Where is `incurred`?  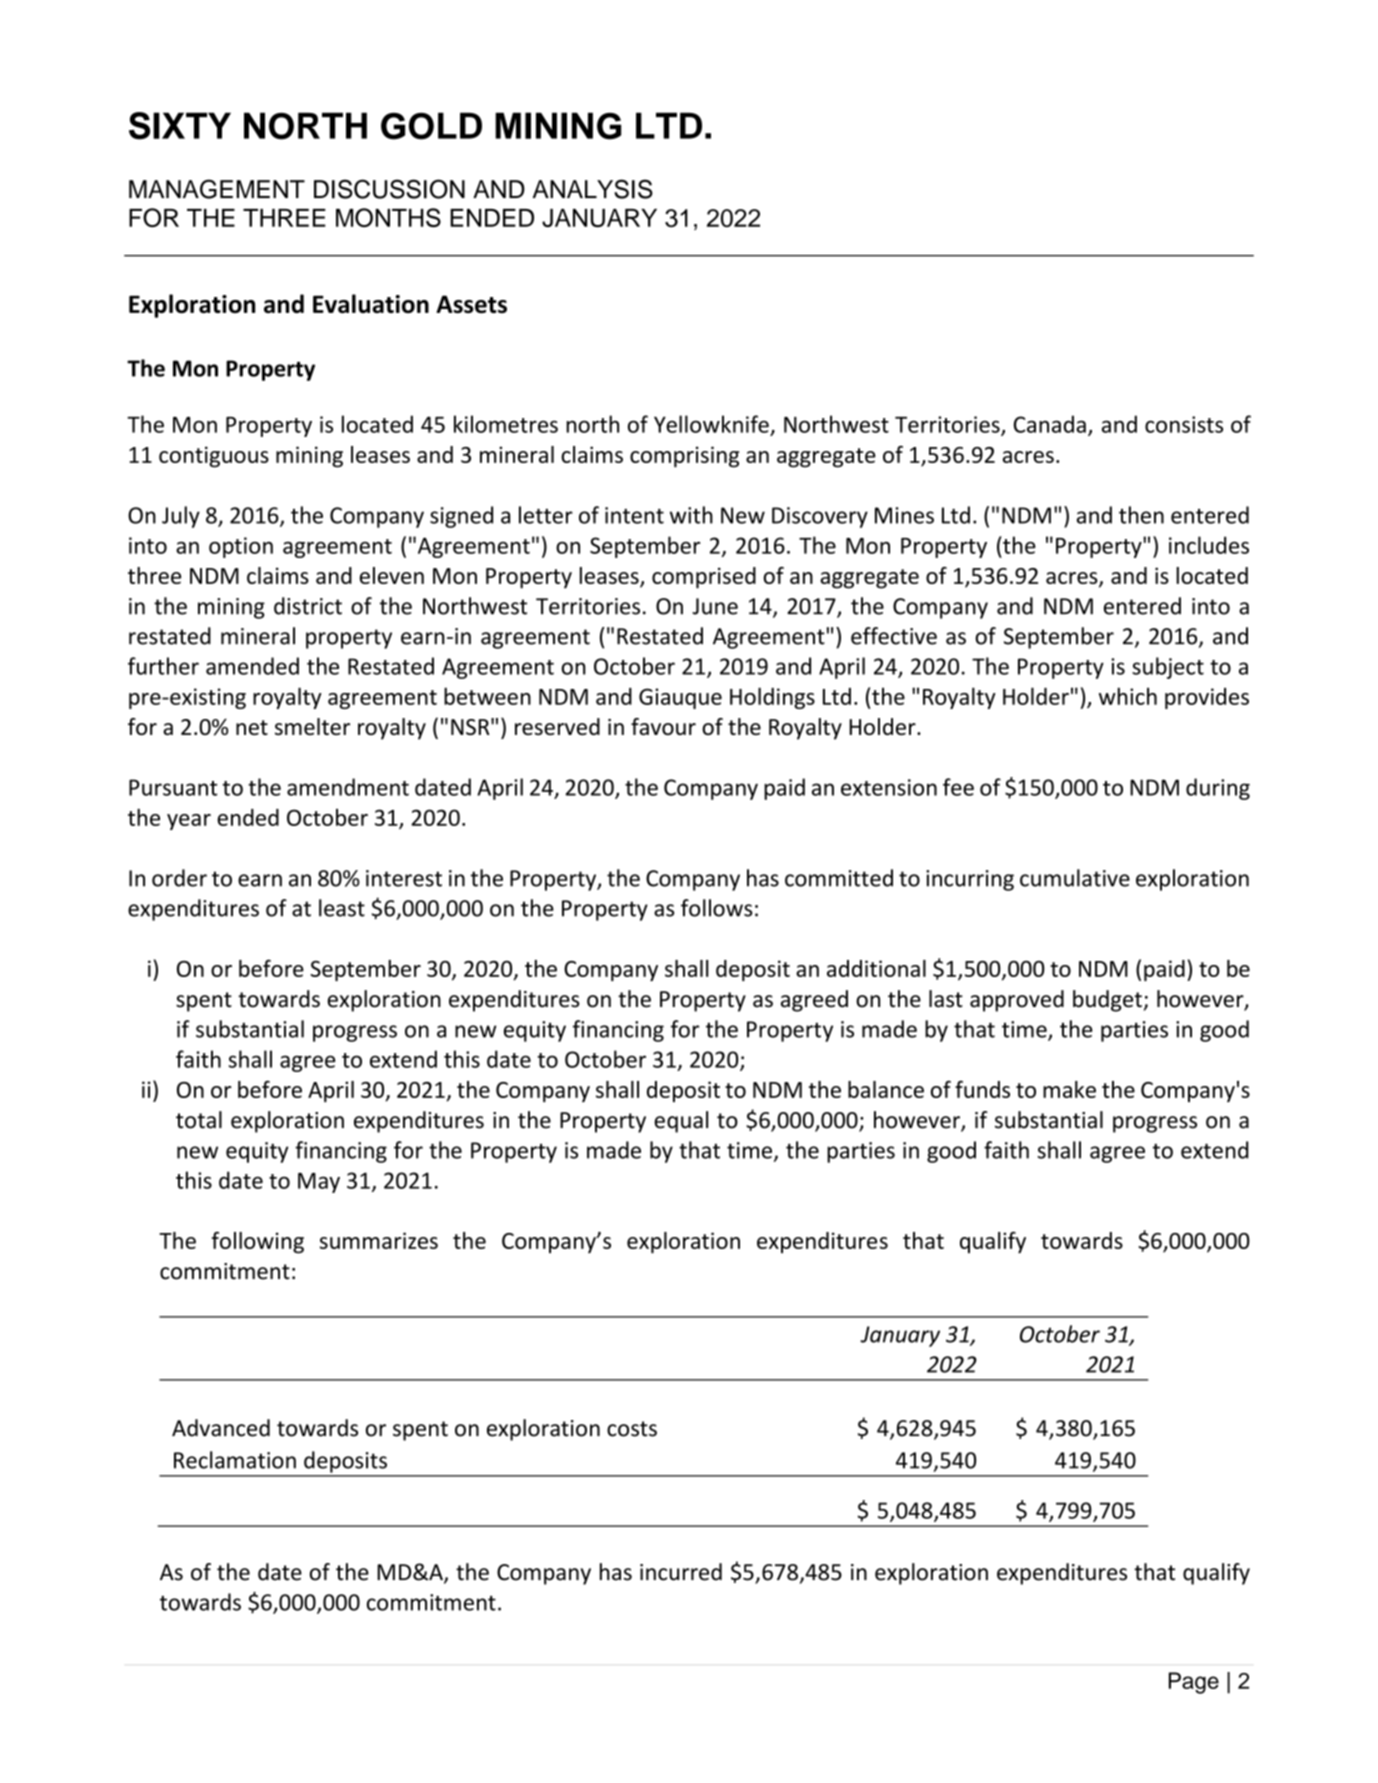 incurred is located at coordinates (681, 1572).
